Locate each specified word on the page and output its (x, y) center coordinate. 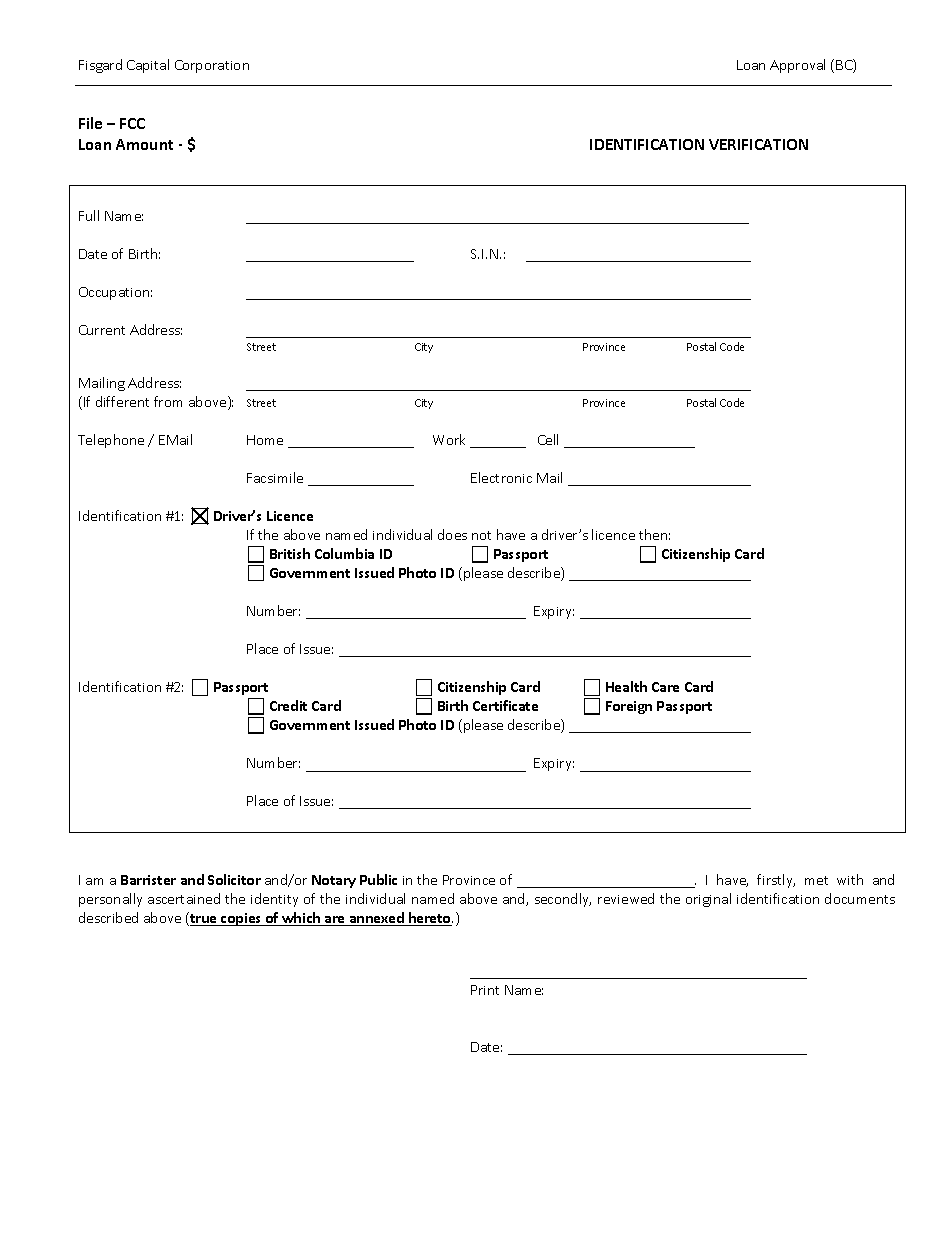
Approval (797, 66)
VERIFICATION (758, 144)
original (708, 900)
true (203, 919)
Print (485, 990)
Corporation (212, 66)
